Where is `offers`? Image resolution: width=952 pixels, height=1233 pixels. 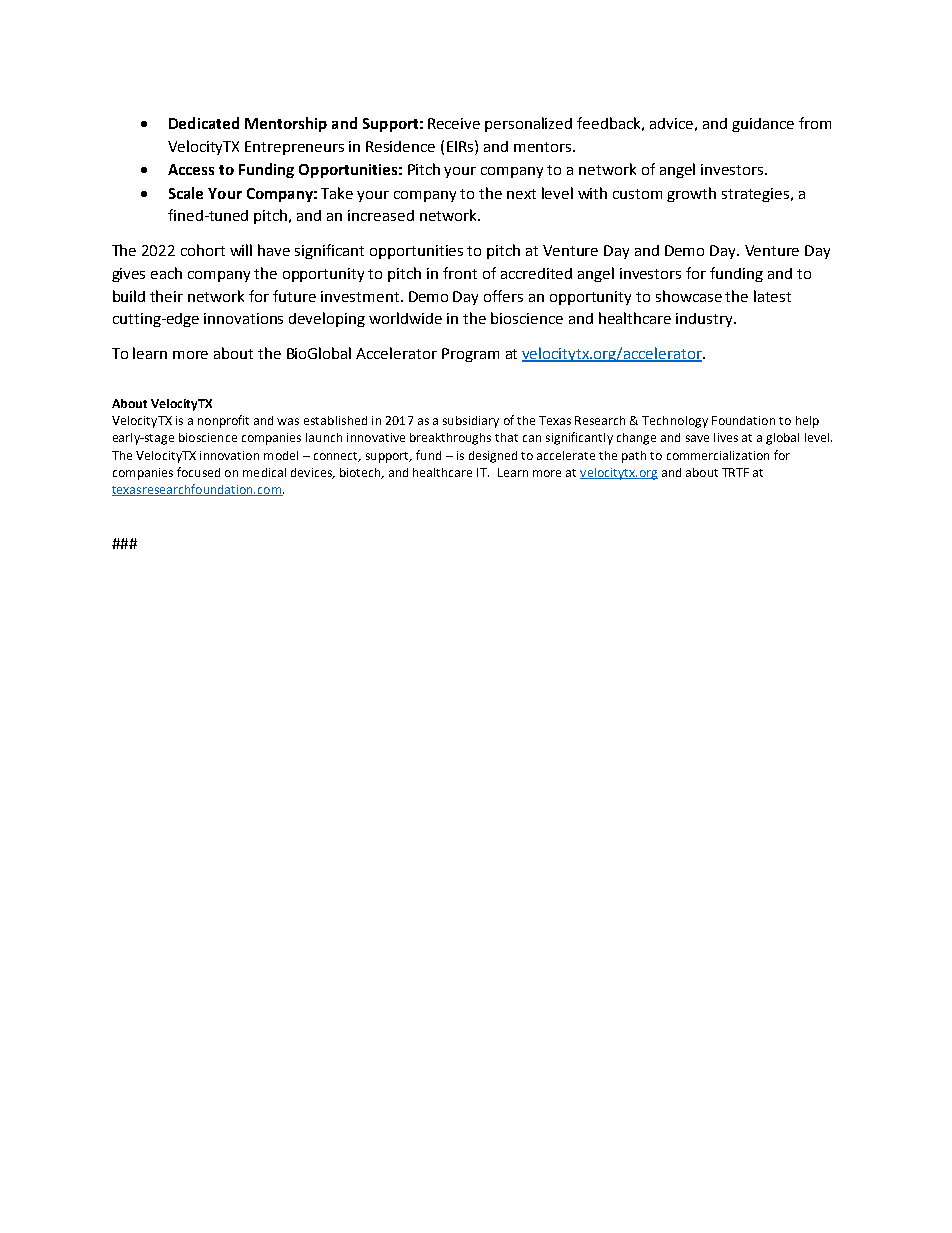 offers is located at coordinates (503, 296).
